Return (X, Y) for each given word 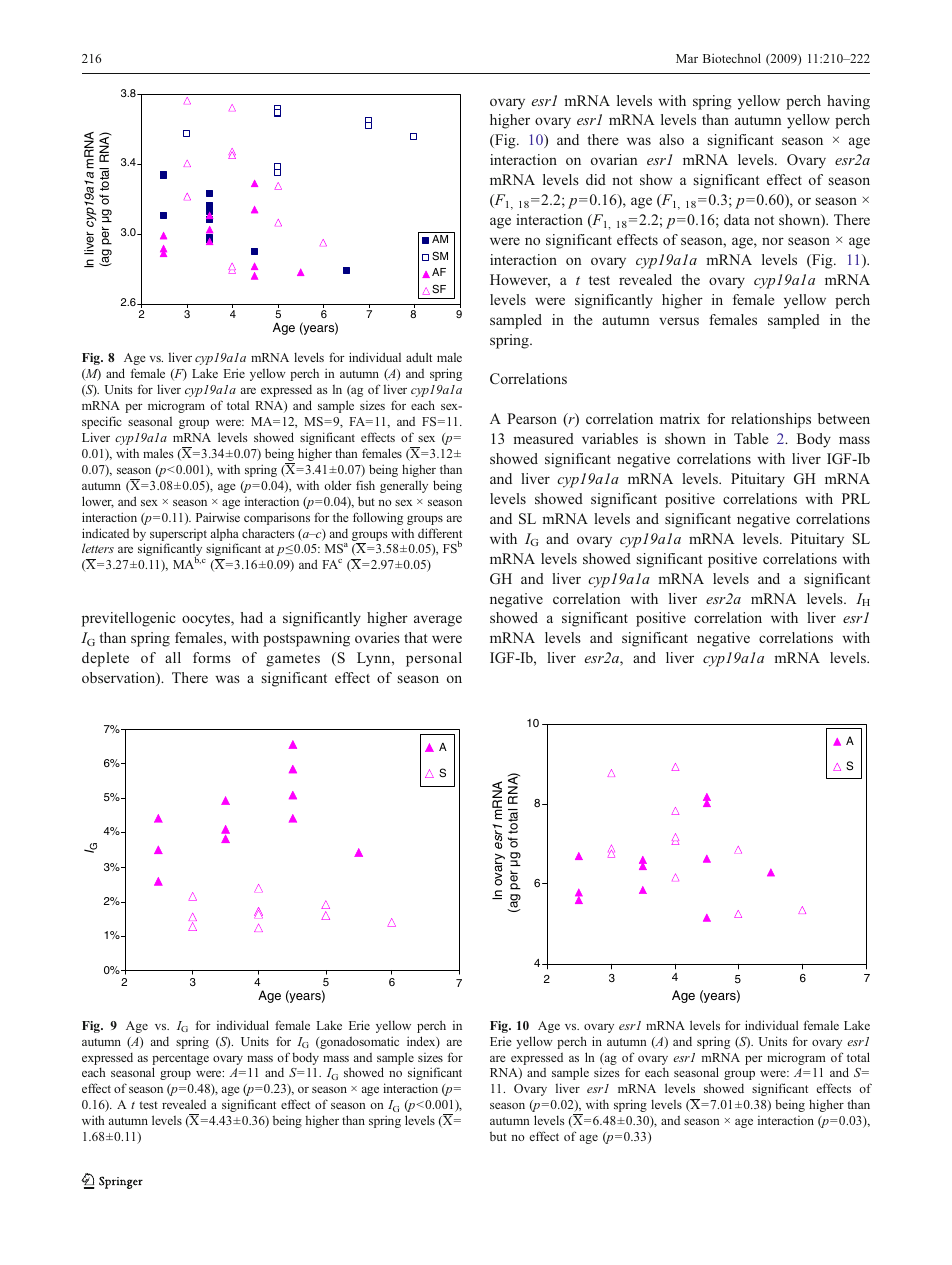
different (440, 533)
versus (679, 321)
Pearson (532, 418)
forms (212, 657)
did (596, 179)
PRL (856, 498)
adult (419, 357)
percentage (180, 1059)
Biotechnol (732, 58)
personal (434, 659)
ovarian (614, 159)
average (438, 621)
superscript (178, 535)
